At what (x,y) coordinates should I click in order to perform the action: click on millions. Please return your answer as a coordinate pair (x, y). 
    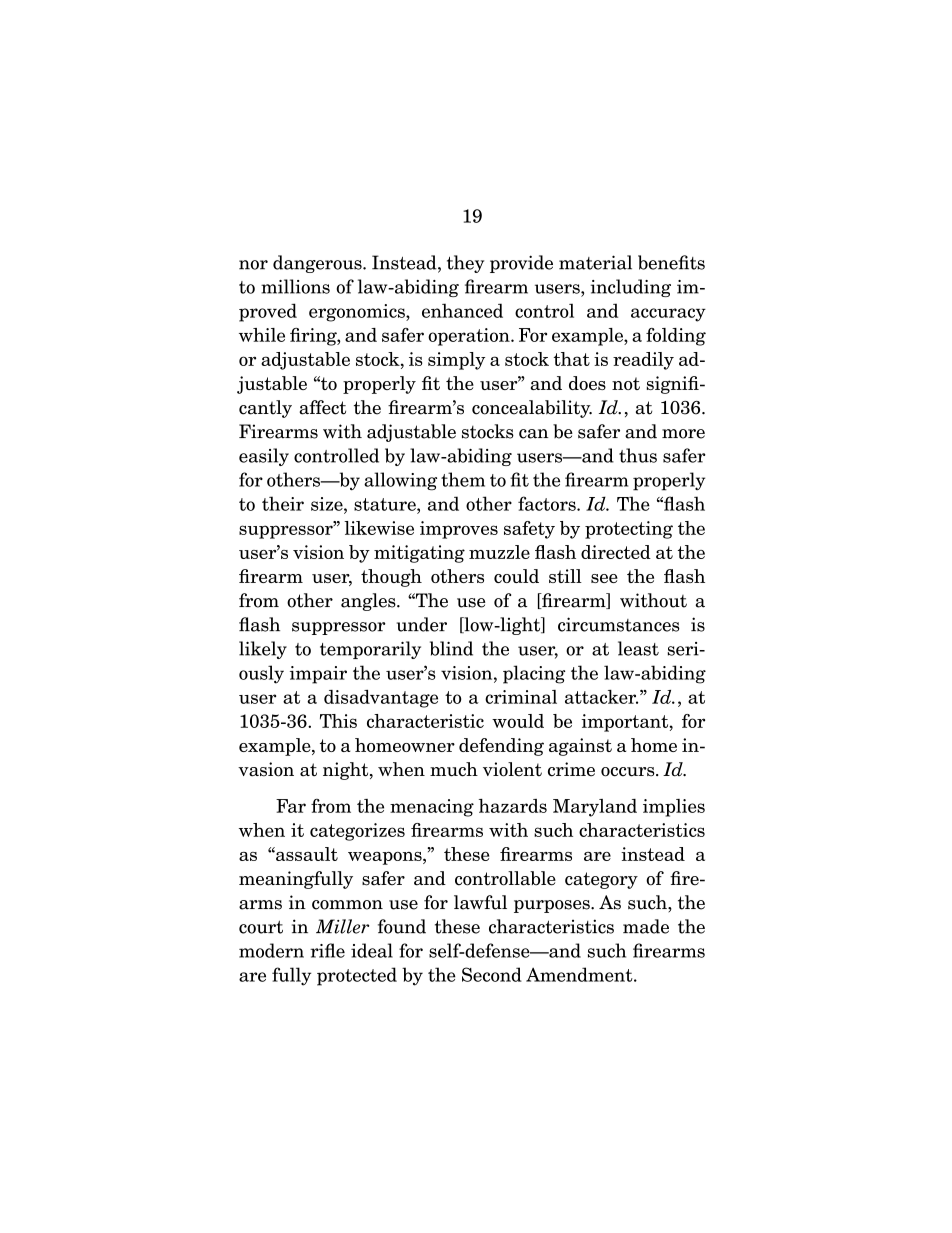
    Looking at the image, I should click on (295, 286).
